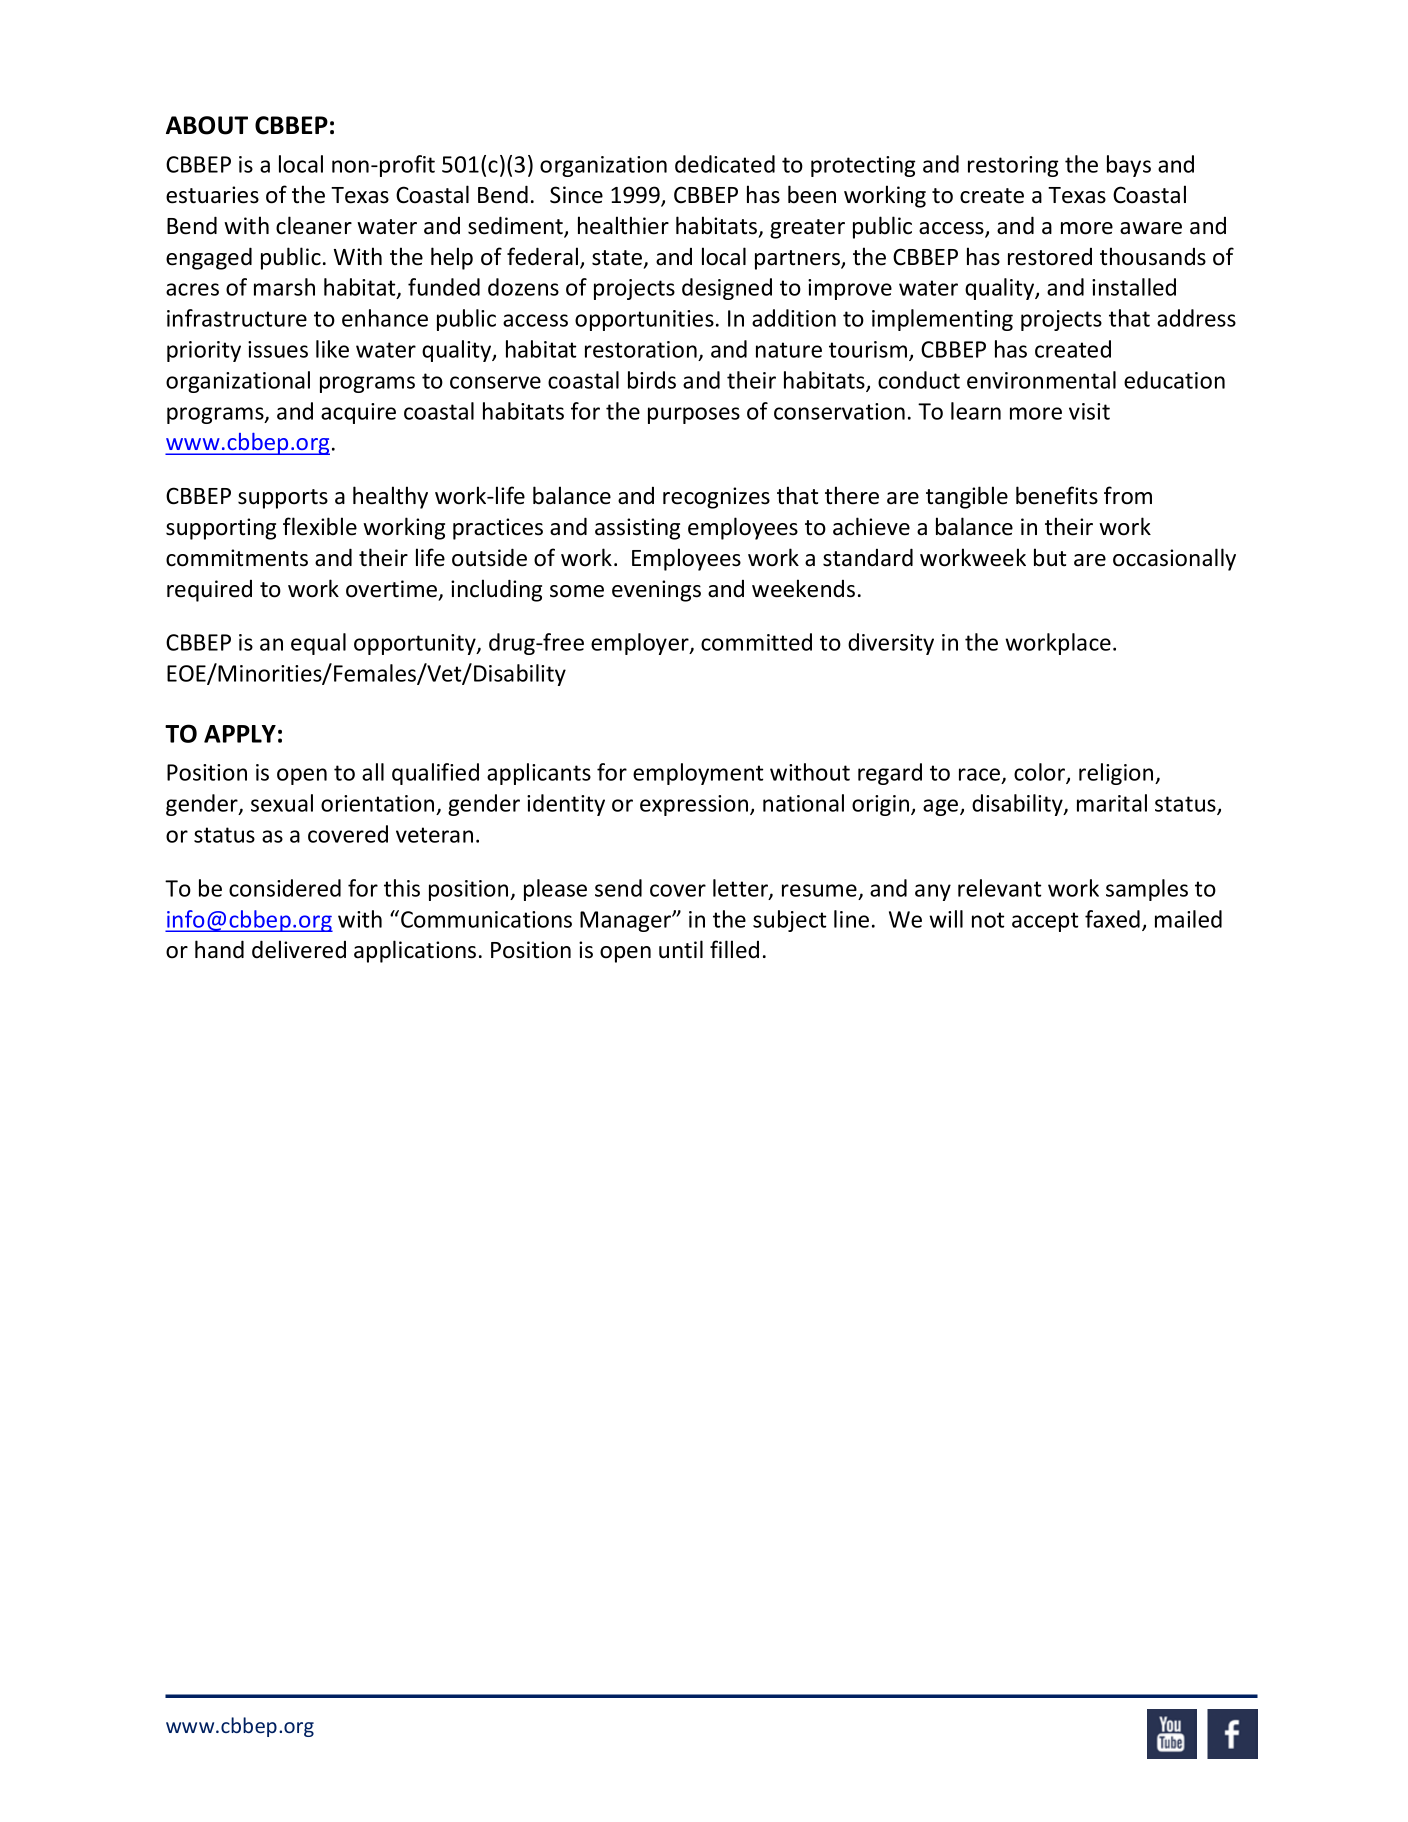 The image size is (1408, 1822). What do you see at coordinates (320, 526) in the page?
I see `flexible` at bounding box center [320, 526].
